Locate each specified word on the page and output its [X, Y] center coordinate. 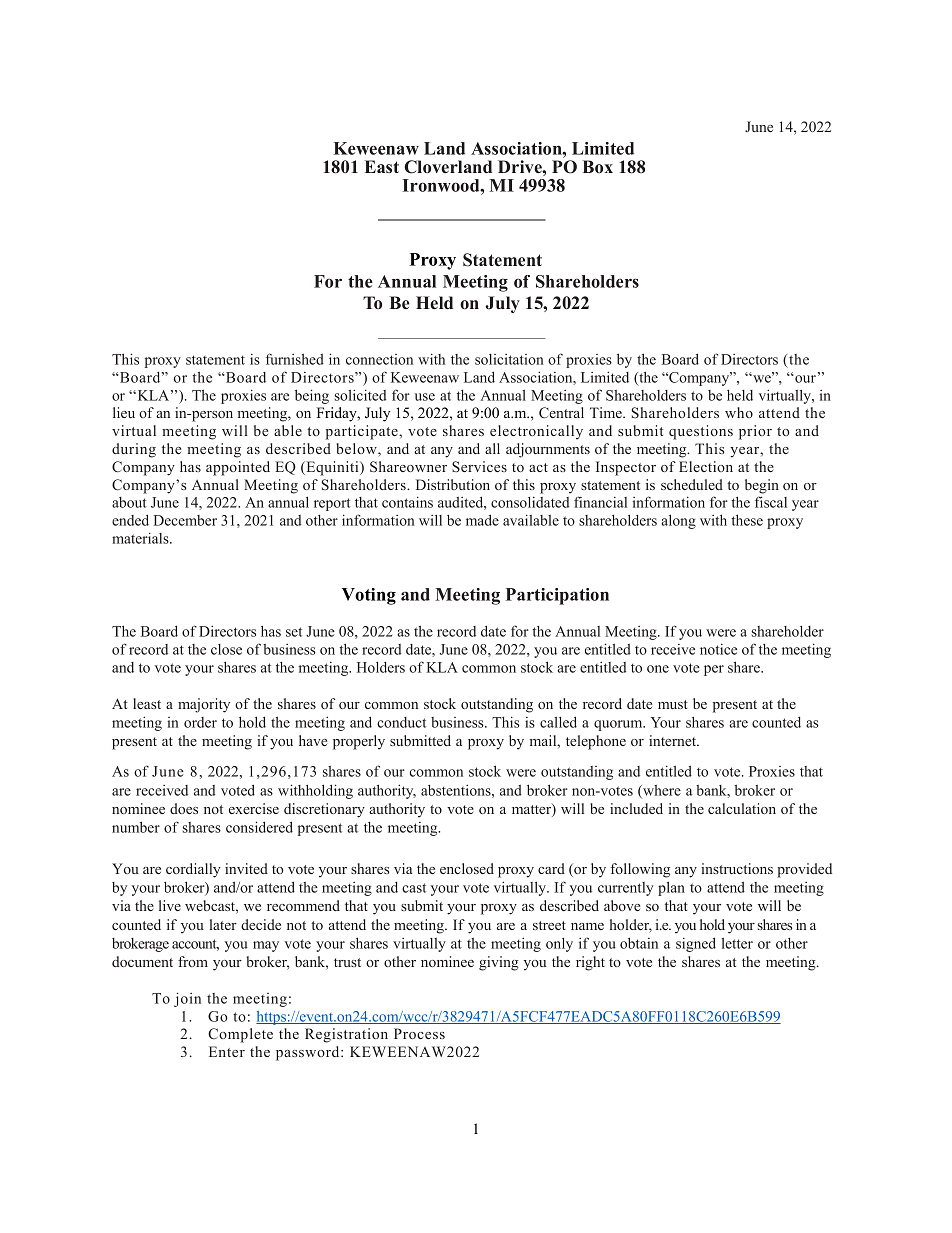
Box [598, 166]
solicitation [509, 359]
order [200, 722]
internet [674, 740]
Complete [240, 1035]
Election [706, 466]
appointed [238, 468]
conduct [401, 722]
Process [419, 1033]
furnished [295, 359]
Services [479, 466]
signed [696, 944]
